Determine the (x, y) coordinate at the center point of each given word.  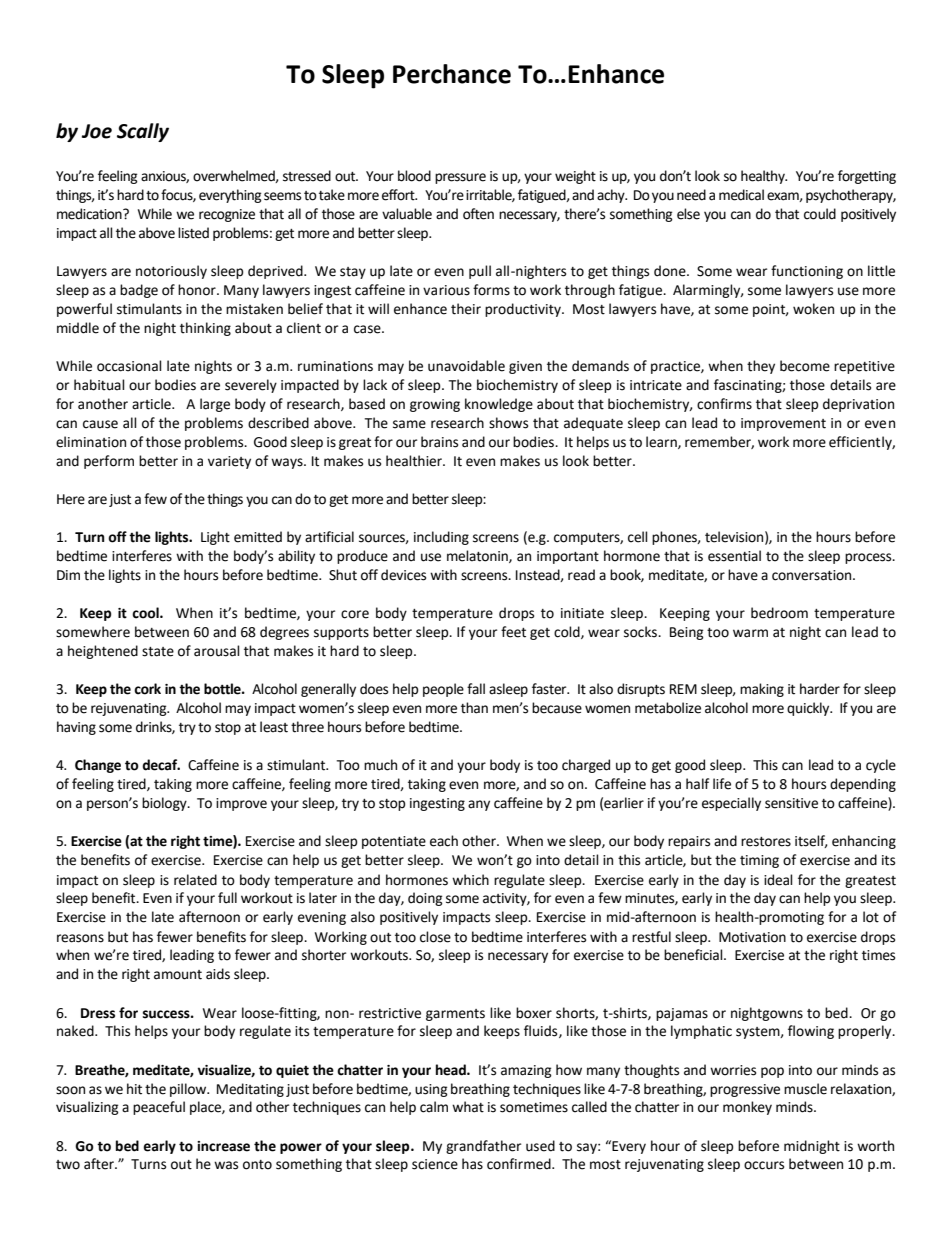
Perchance (452, 74)
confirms (724, 404)
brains (439, 442)
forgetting (867, 177)
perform (109, 462)
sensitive (791, 803)
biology (165, 804)
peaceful (159, 1108)
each (444, 841)
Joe (97, 131)
